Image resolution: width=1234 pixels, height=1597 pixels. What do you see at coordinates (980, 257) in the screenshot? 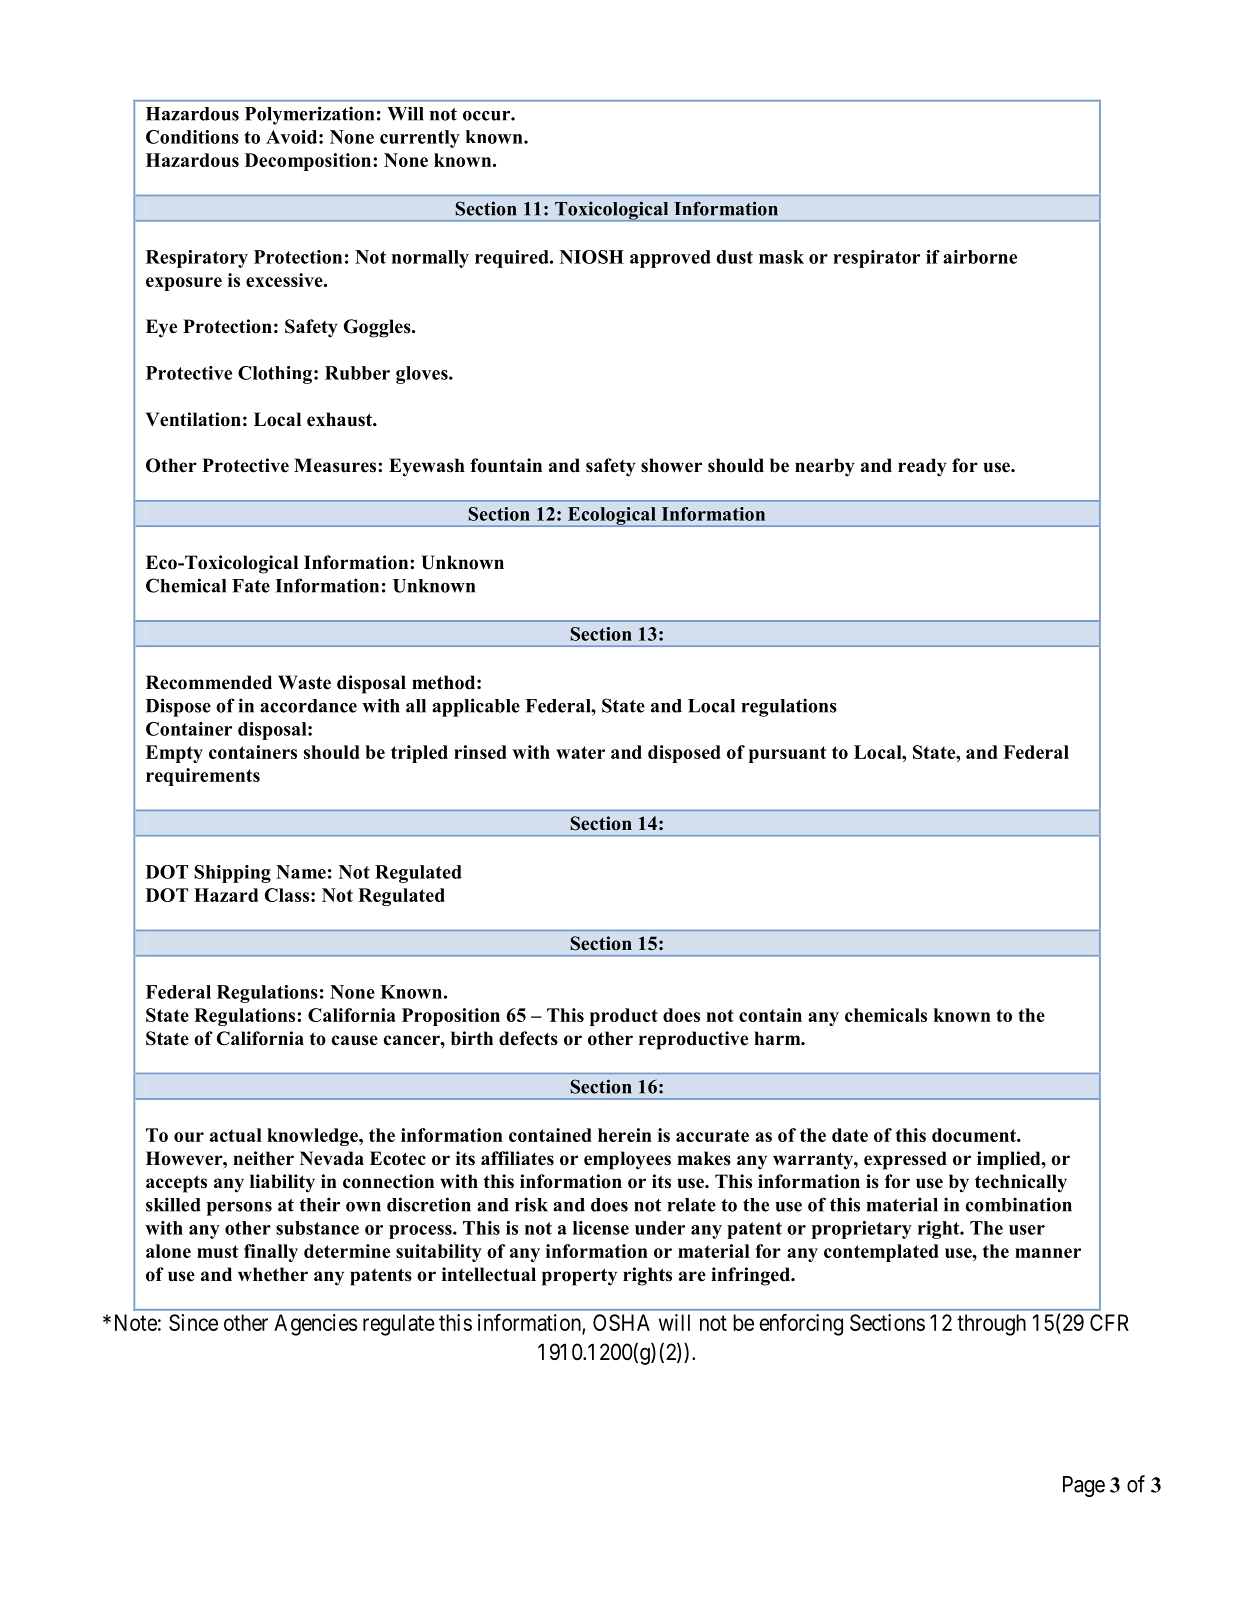
I see `airborne` at bounding box center [980, 257].
